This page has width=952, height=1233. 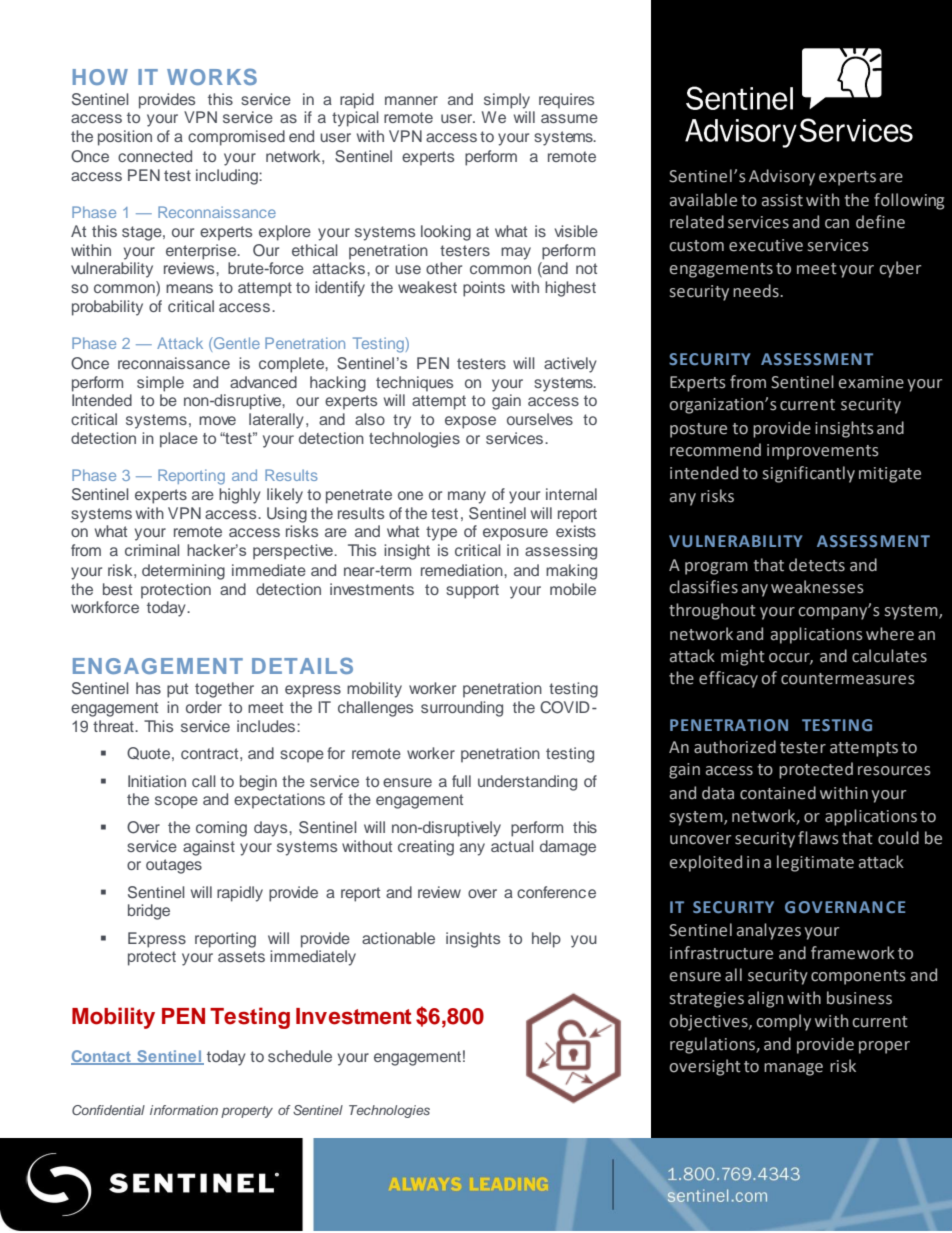 I want to click on improvements, so click(x=823, y=452).
